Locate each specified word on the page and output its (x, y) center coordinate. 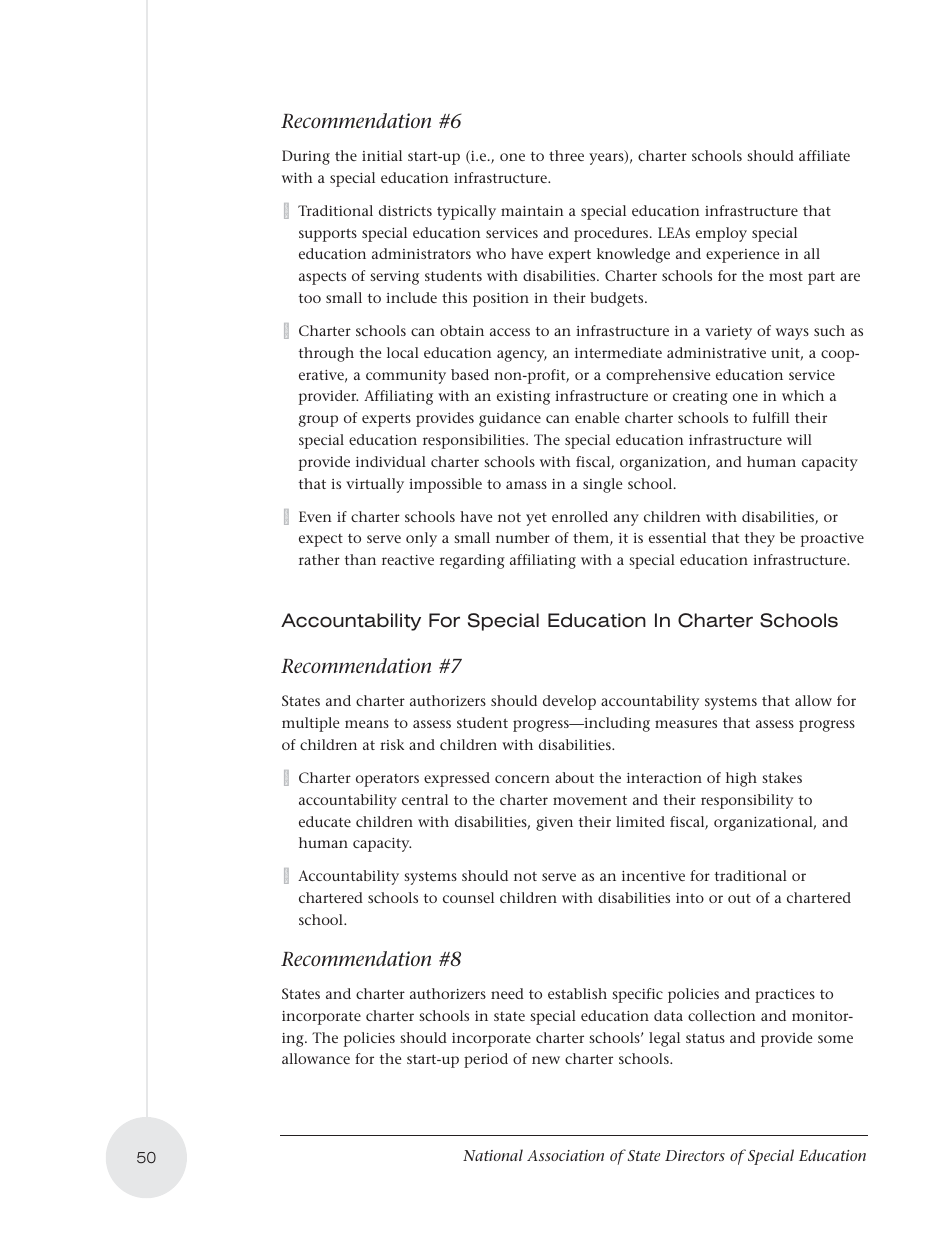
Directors (695, 1155)
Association (565, 1155)
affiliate (824, 155)
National (493, 1155)
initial (382, 155)
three (566, 155)
